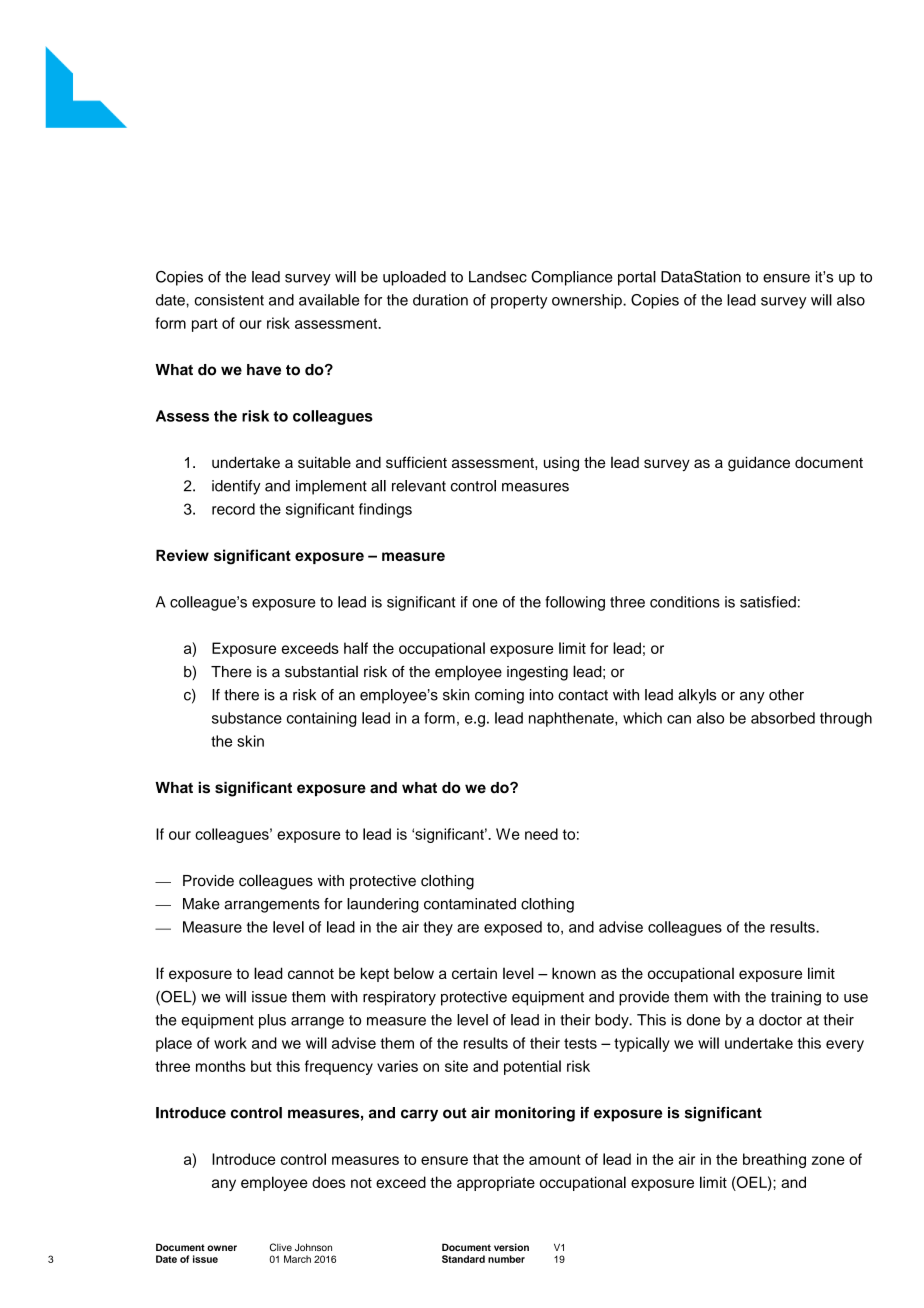  Describe the element at coordinates (637, 278) in the image. I see `portal` at that location.
